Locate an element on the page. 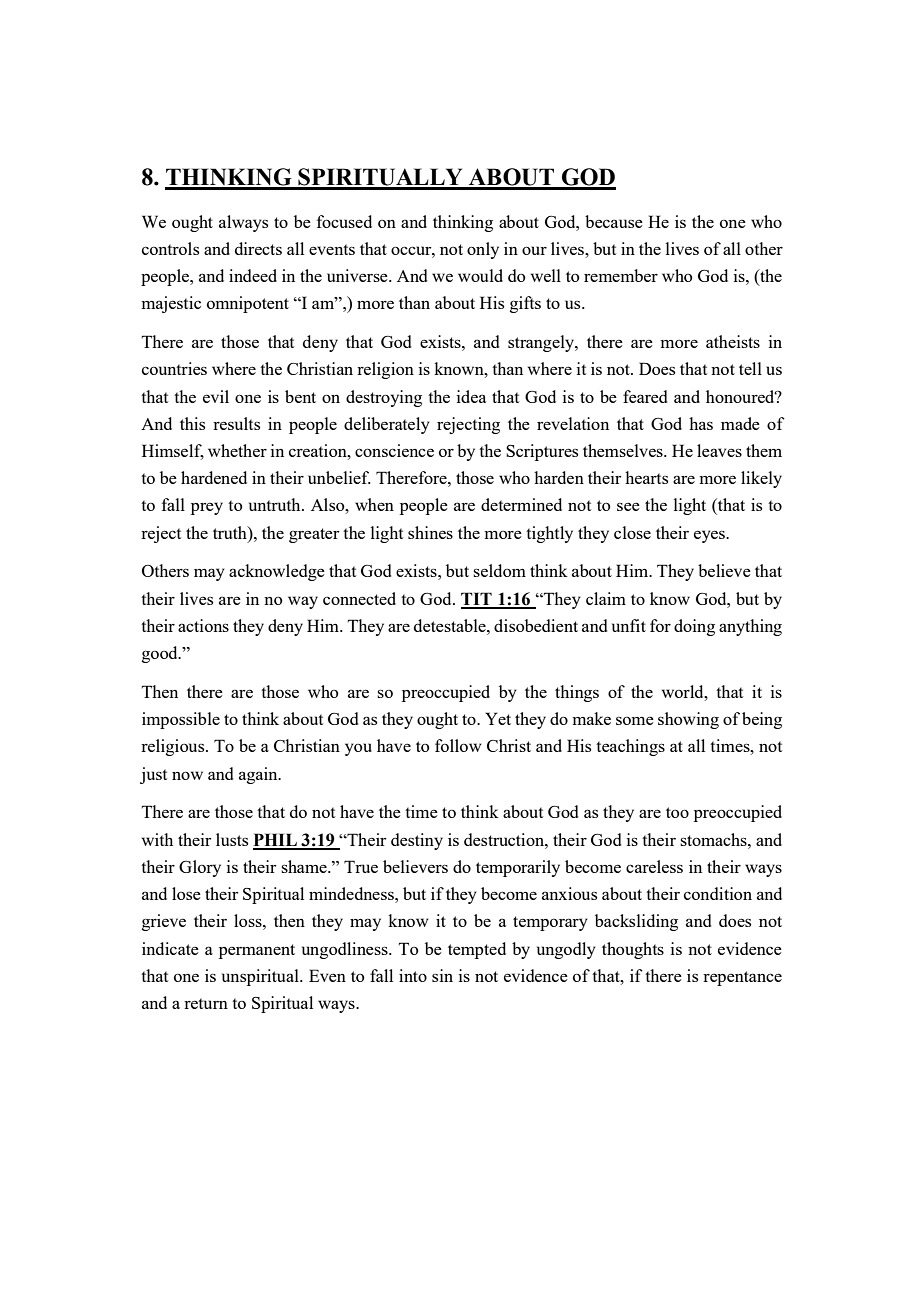  only is located at coordinates (483, 250).
